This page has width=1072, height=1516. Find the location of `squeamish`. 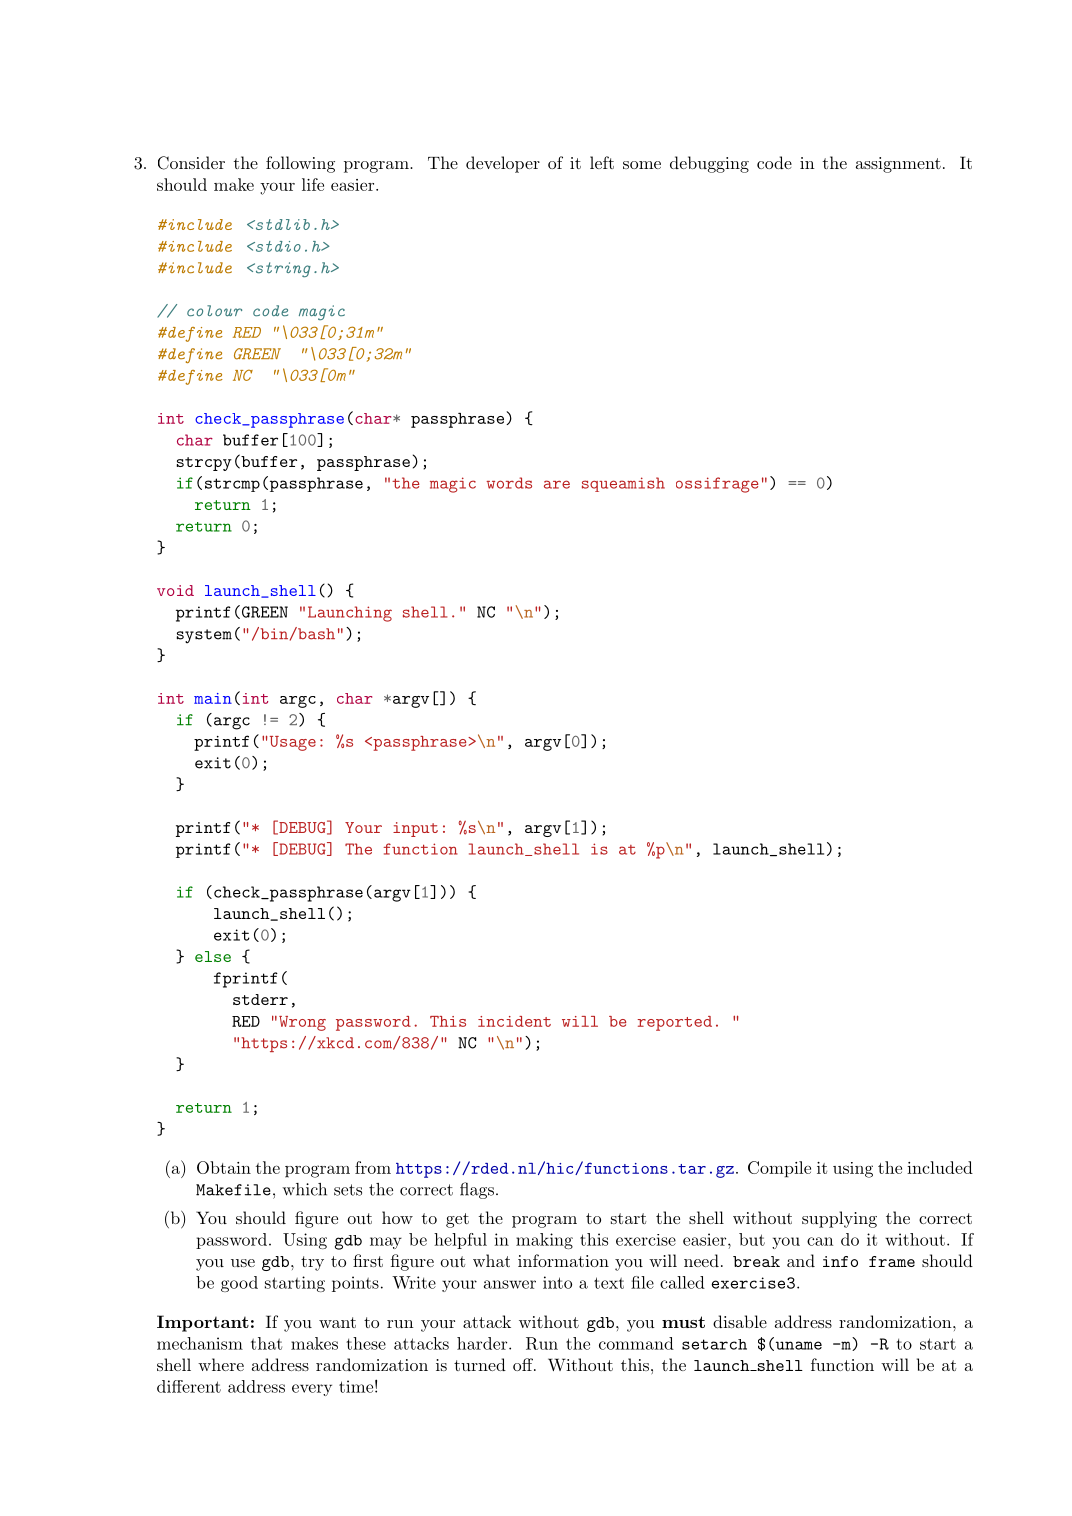

squeamish is located at coordinates (623, 484).
